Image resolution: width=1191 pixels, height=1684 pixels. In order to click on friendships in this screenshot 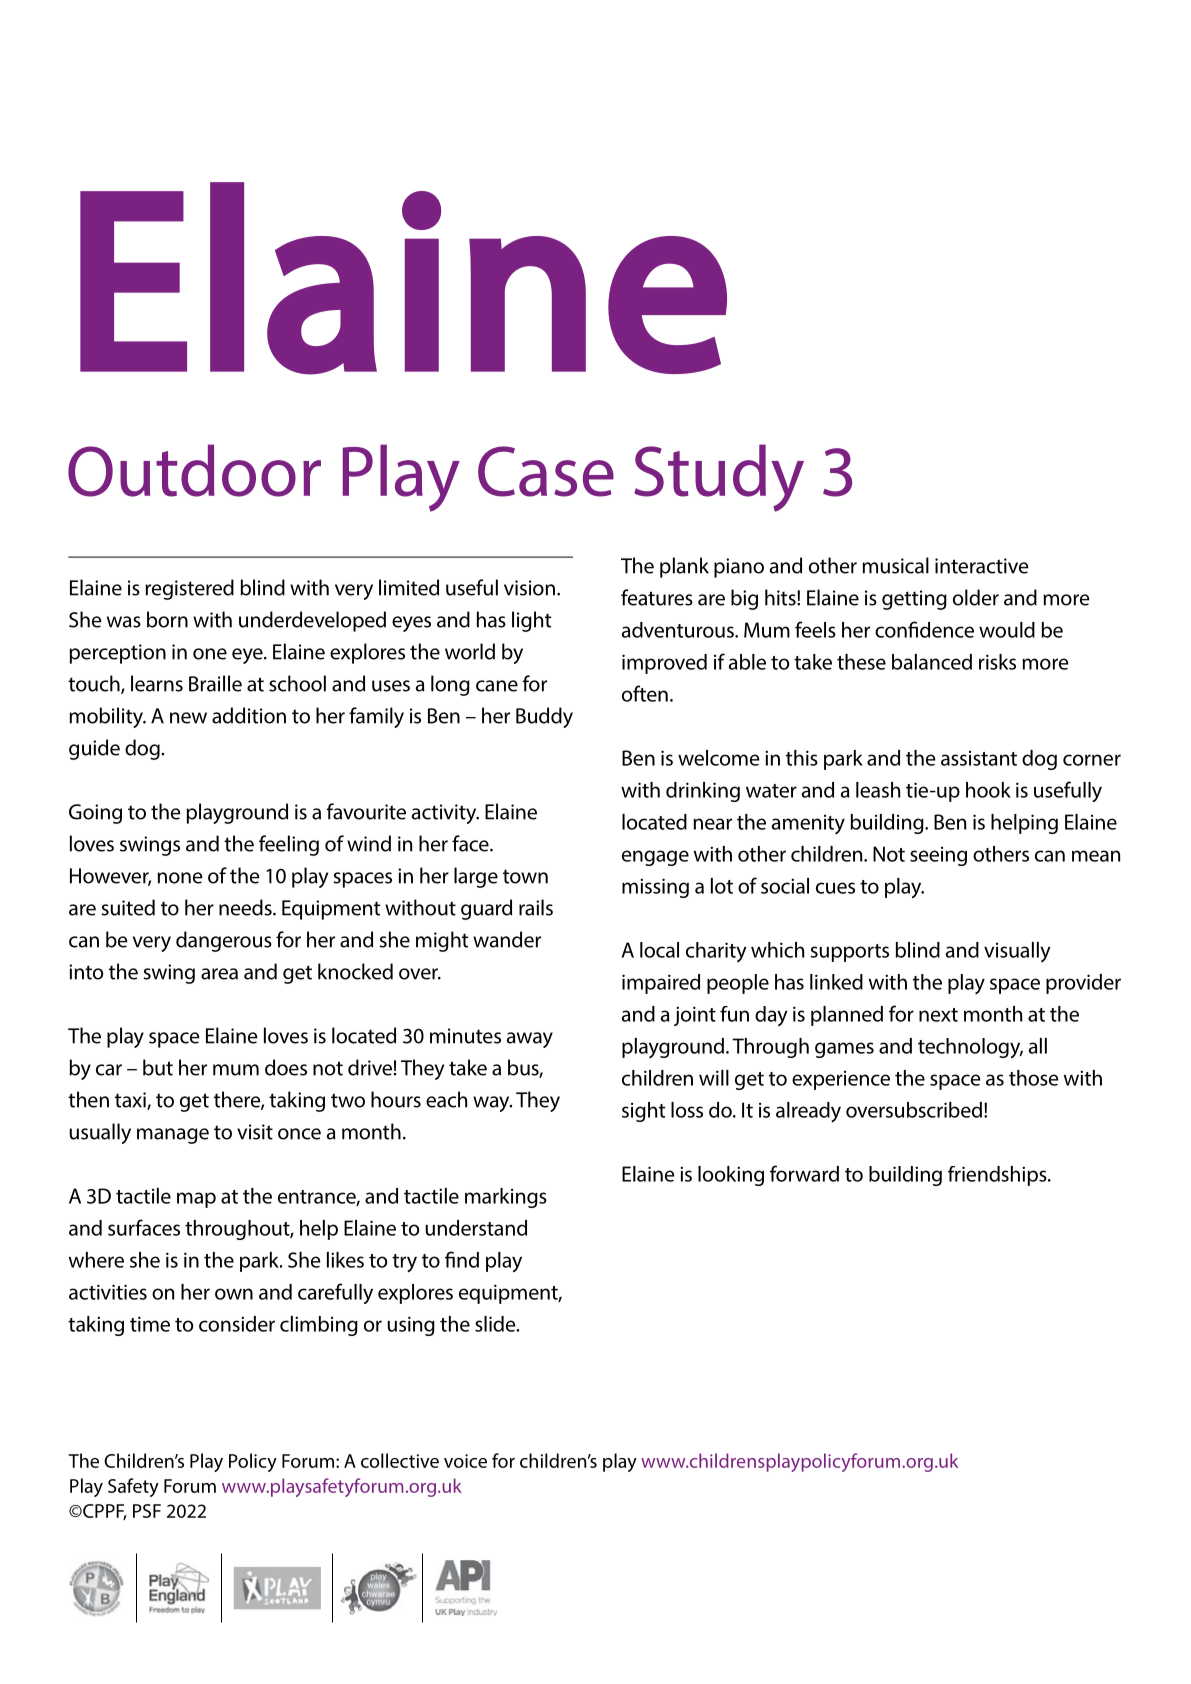, I will do `click(998, 1176)`.
